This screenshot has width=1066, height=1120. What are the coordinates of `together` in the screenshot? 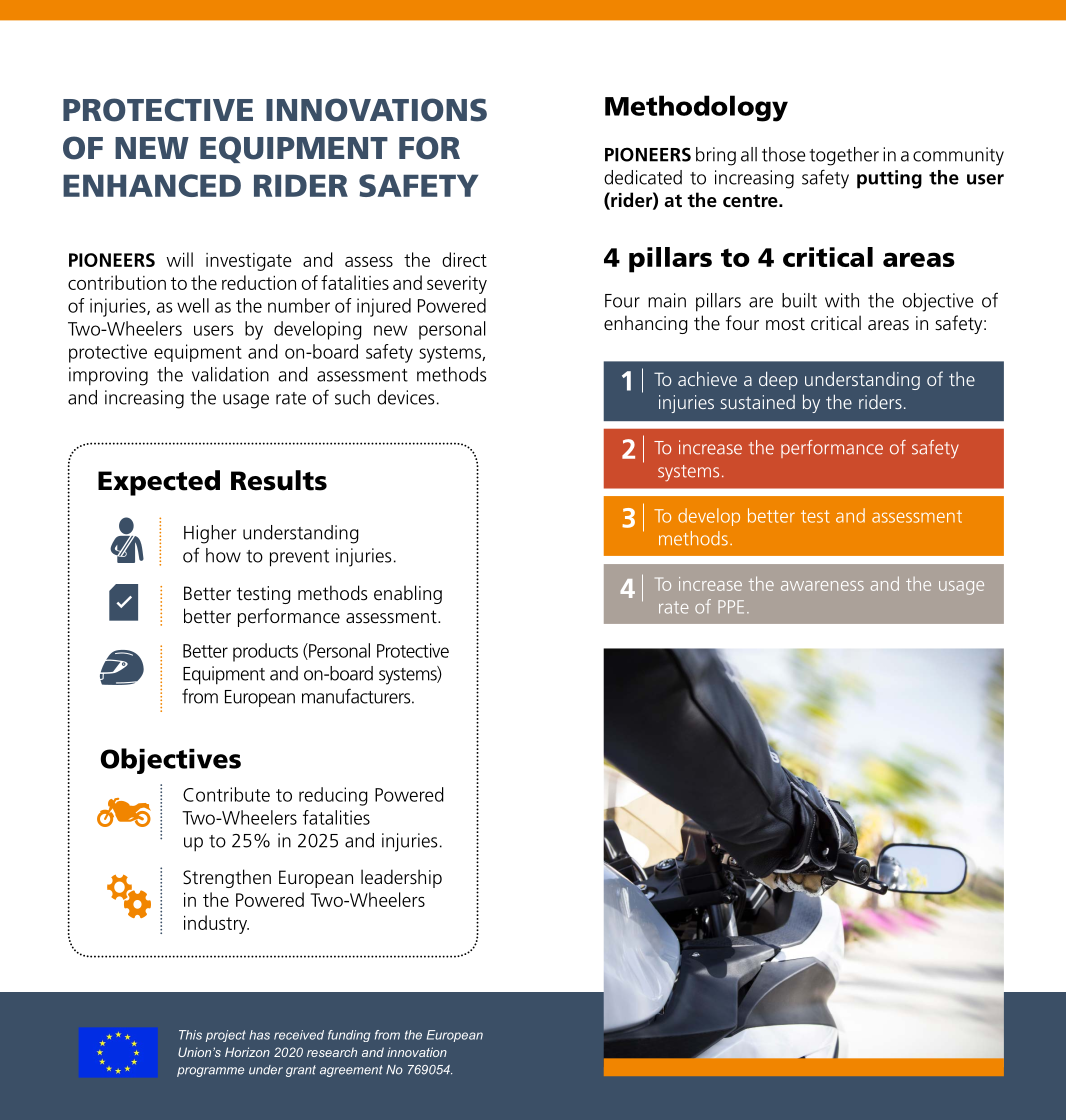 It's located at (844, 156).
